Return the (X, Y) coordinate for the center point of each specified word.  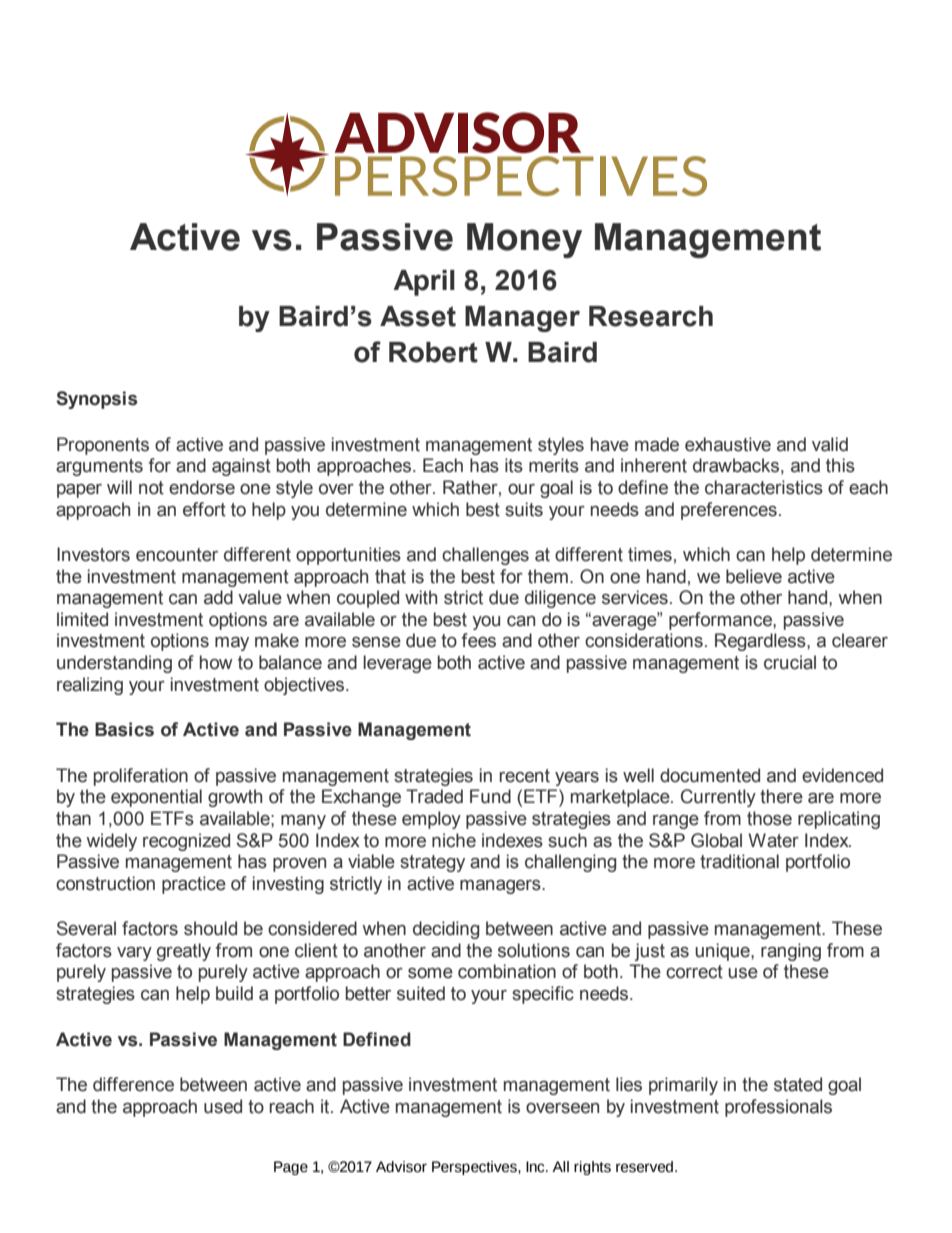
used (223, 1106)
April (424, 283)
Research (651, 316)
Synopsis (96, 400)
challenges (485, 556)
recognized (186, 842)
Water (773, 840)
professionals (778, 1108)
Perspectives (475, 1168)
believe (754, 576)
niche (454, 840)
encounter (177, 555)
